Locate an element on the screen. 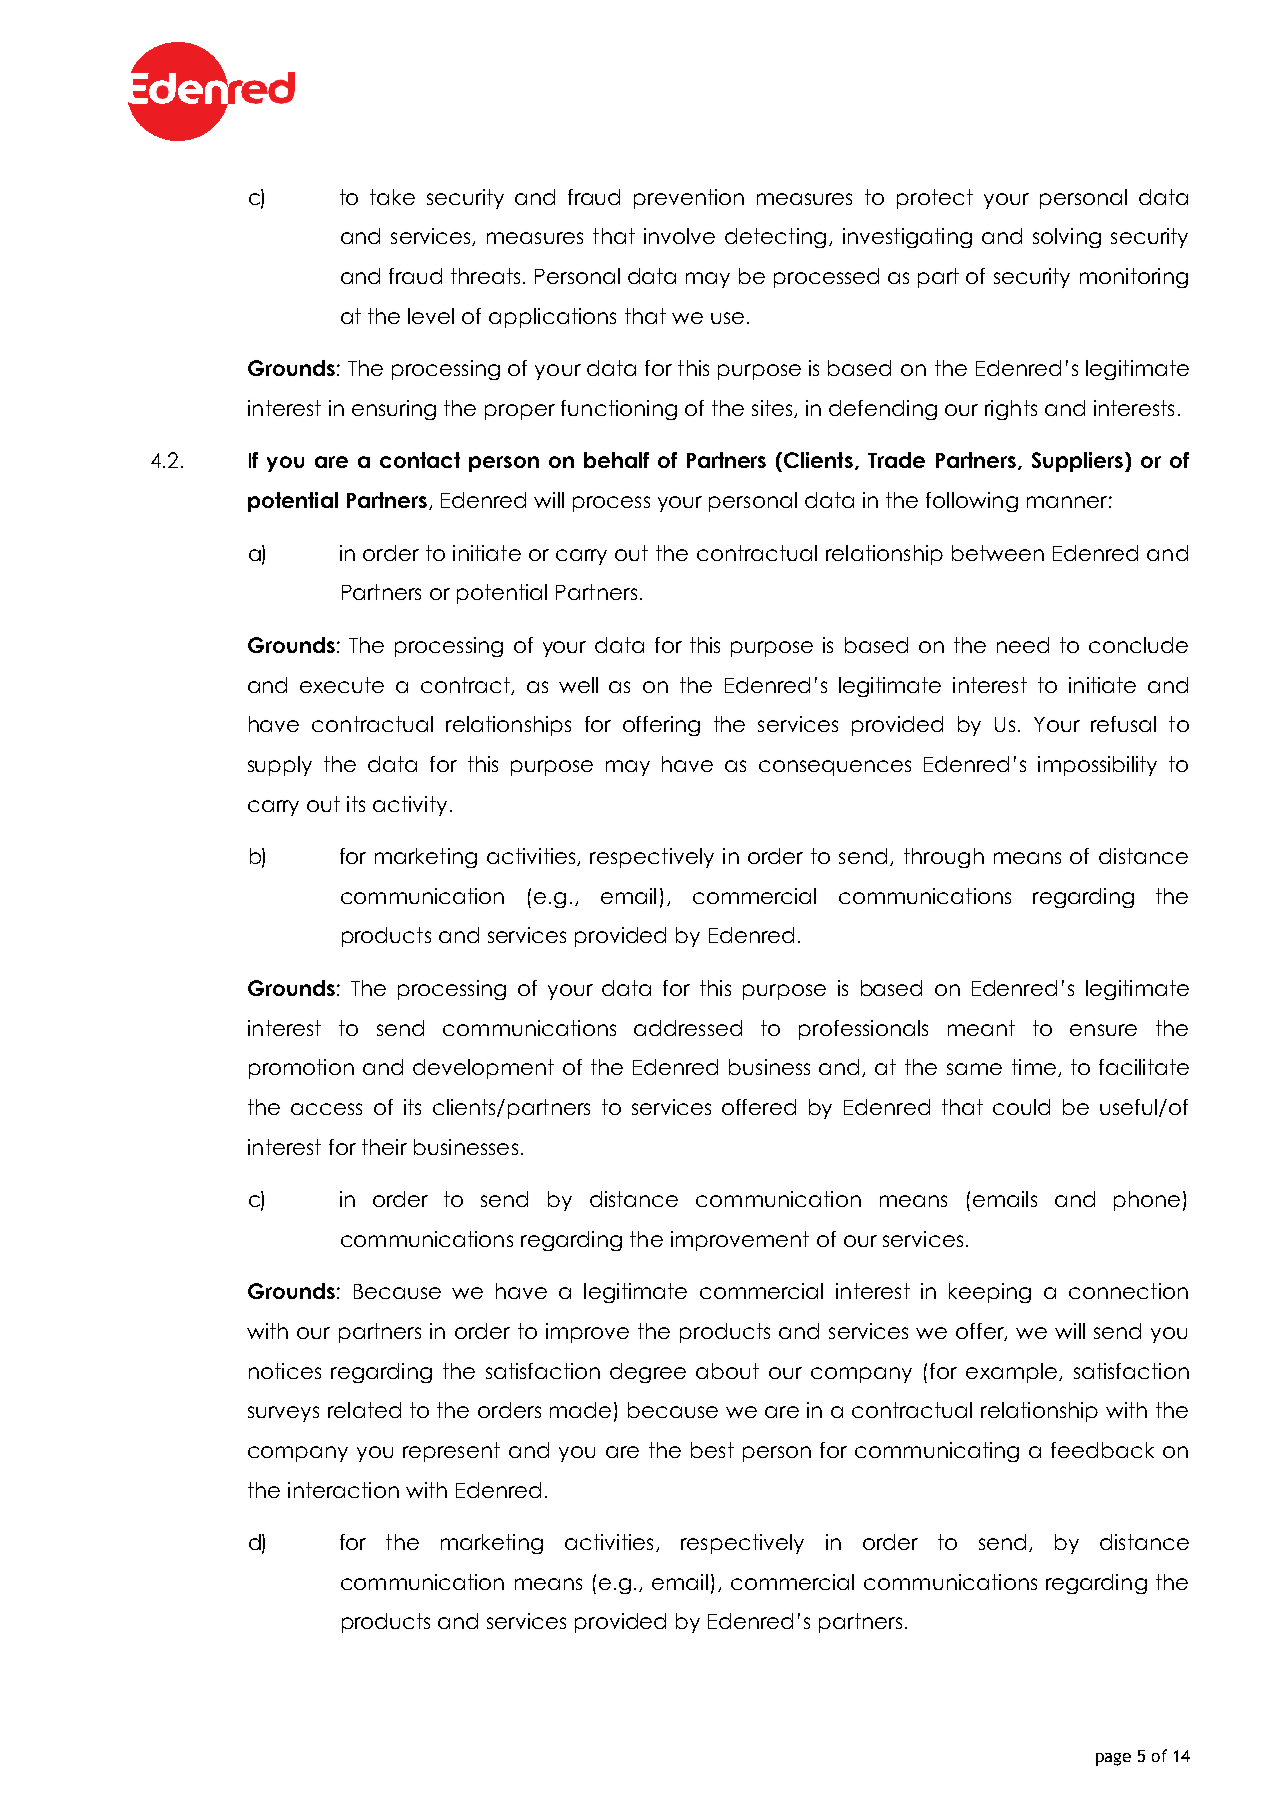 This screenshot has height=1814, width=1283. take is located at coordinates (392, 197).
